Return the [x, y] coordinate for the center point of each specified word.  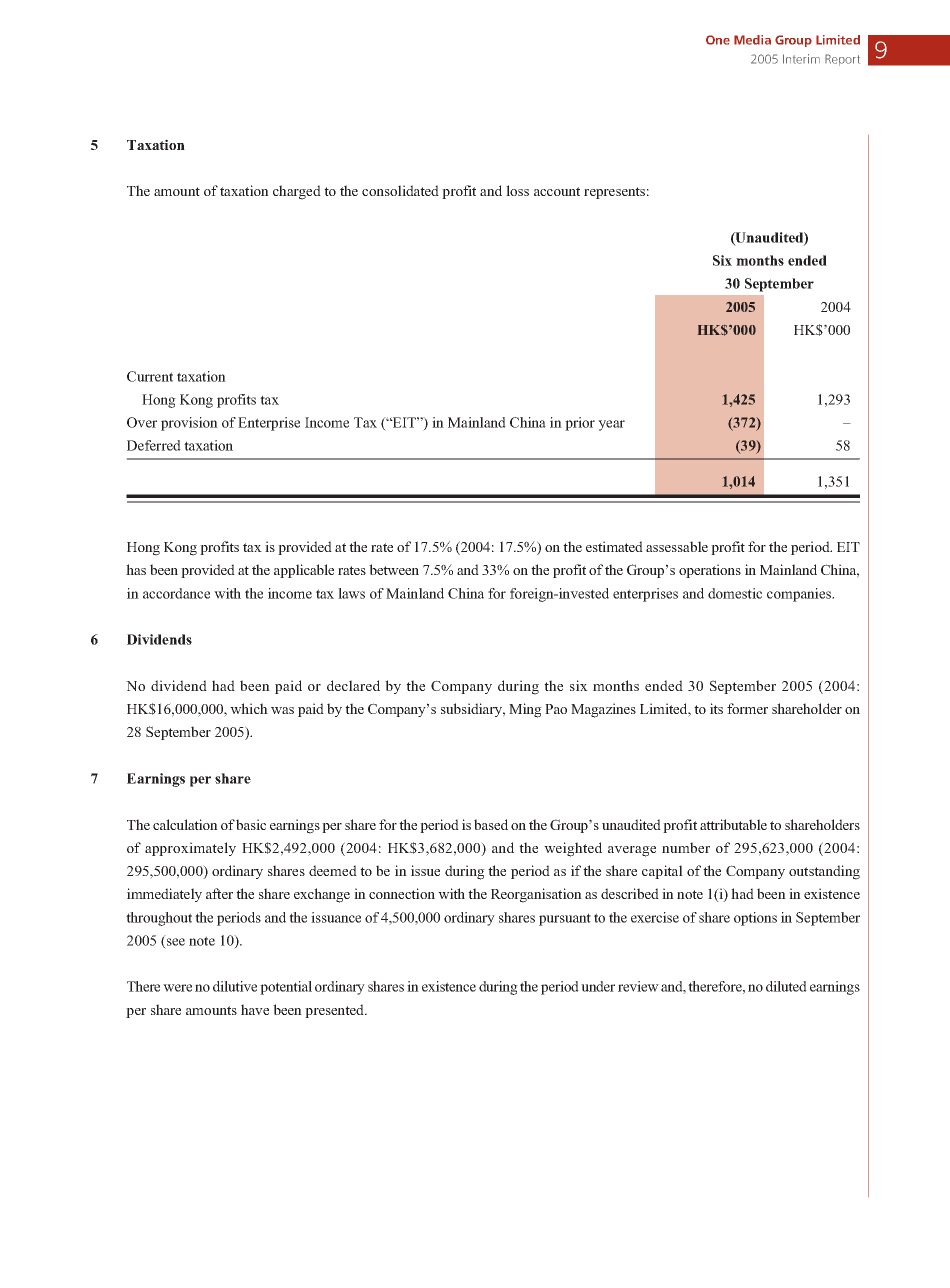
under [598, 986]
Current [150, 376]
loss [517, 190]
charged [297, 192]
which [249, 708]
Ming [525, 710]
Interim [801, 59]
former [747, 708]
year [611, 425]
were [177, 988]
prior [580, 424]
